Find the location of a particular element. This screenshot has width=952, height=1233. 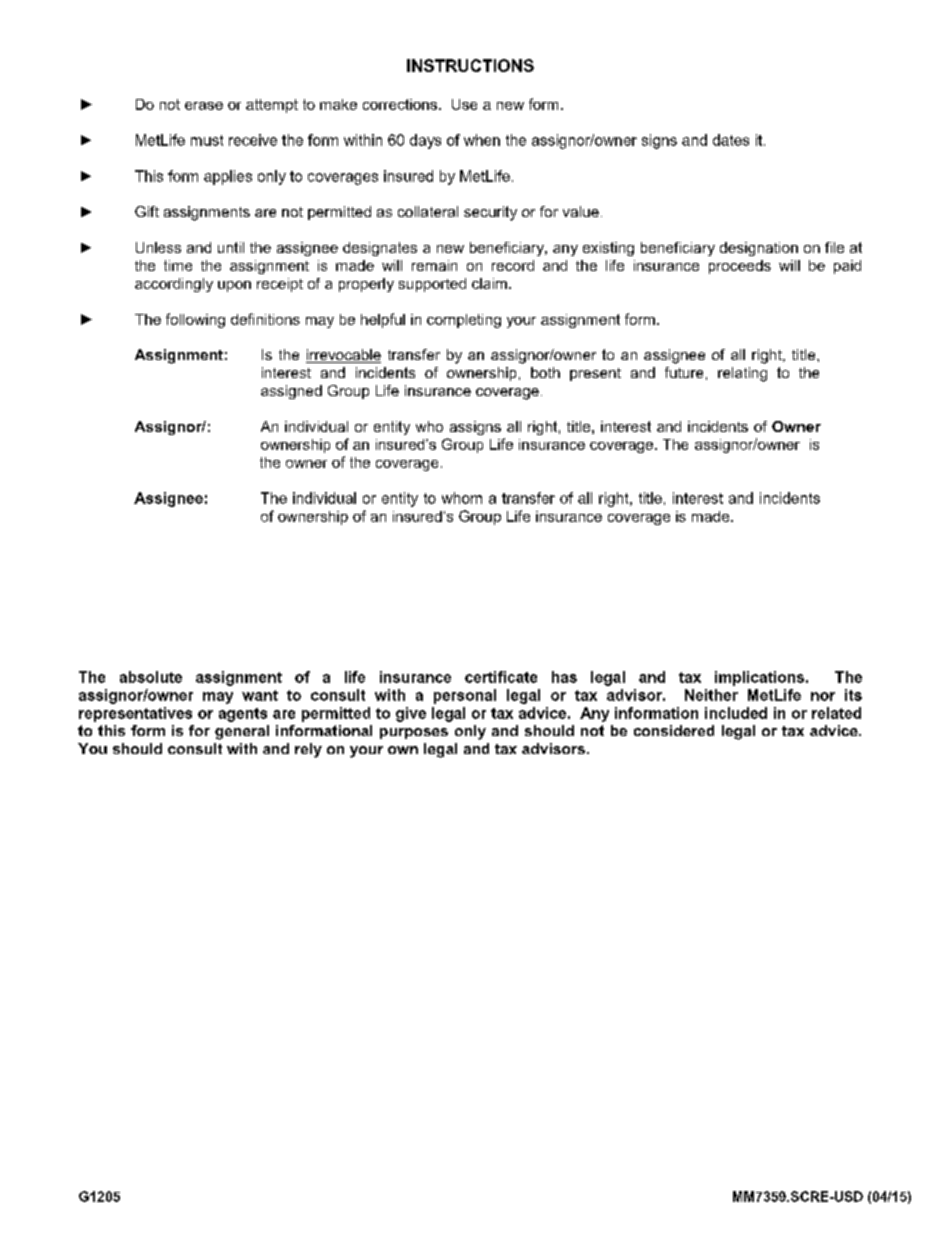

proceeds is located at coordinates (740, 267).
